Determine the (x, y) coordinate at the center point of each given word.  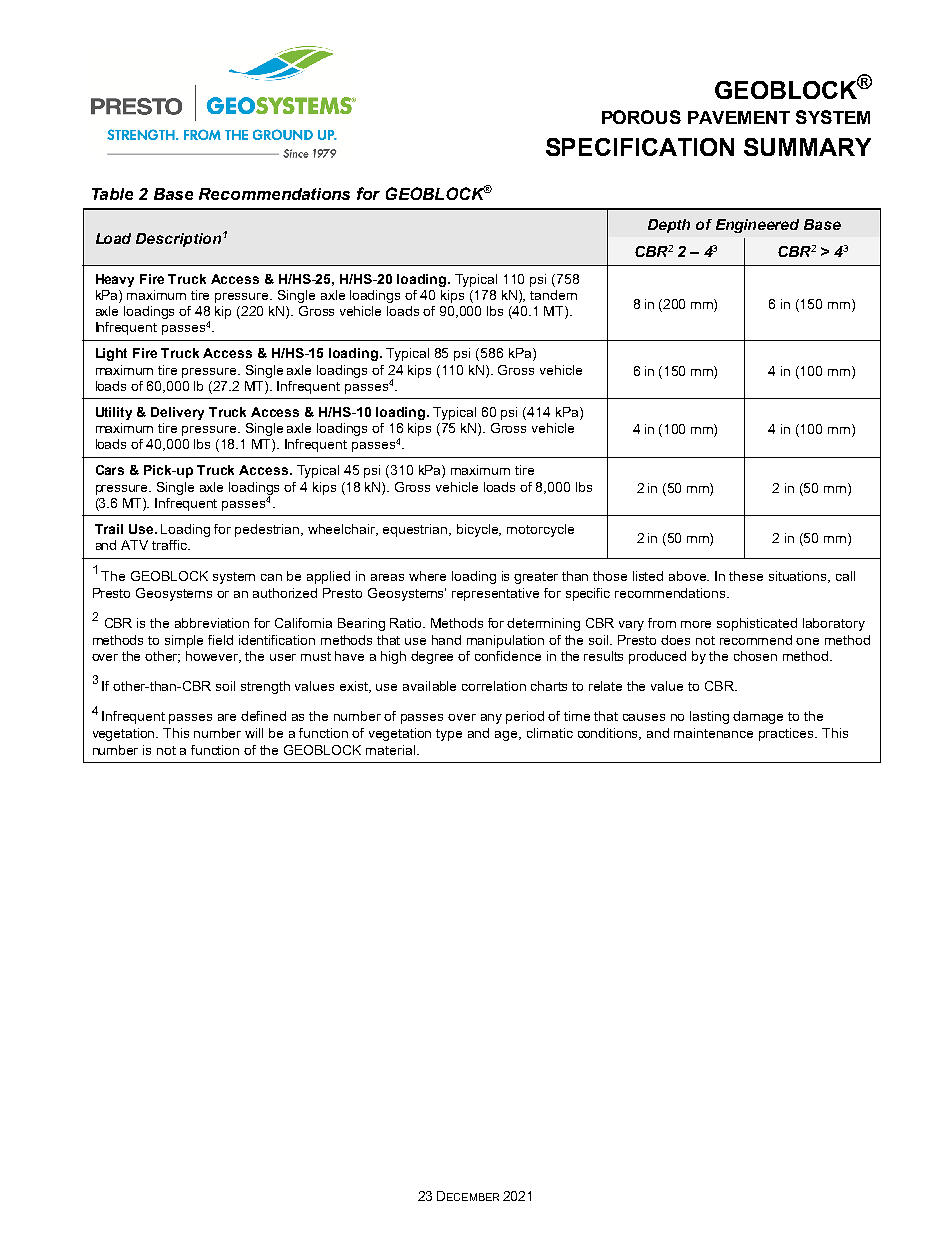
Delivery (177, 413)
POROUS (641, 117)
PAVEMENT (739, 117)
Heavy (115, 280)
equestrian (416, 530)
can (271, 577)
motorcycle (540, 530)
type (449, 735)
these (746, 576)
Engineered (757, 226)
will (254, 733)
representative (495, 594)
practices (787, 734)
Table (112, 194)
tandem (553, 295)
